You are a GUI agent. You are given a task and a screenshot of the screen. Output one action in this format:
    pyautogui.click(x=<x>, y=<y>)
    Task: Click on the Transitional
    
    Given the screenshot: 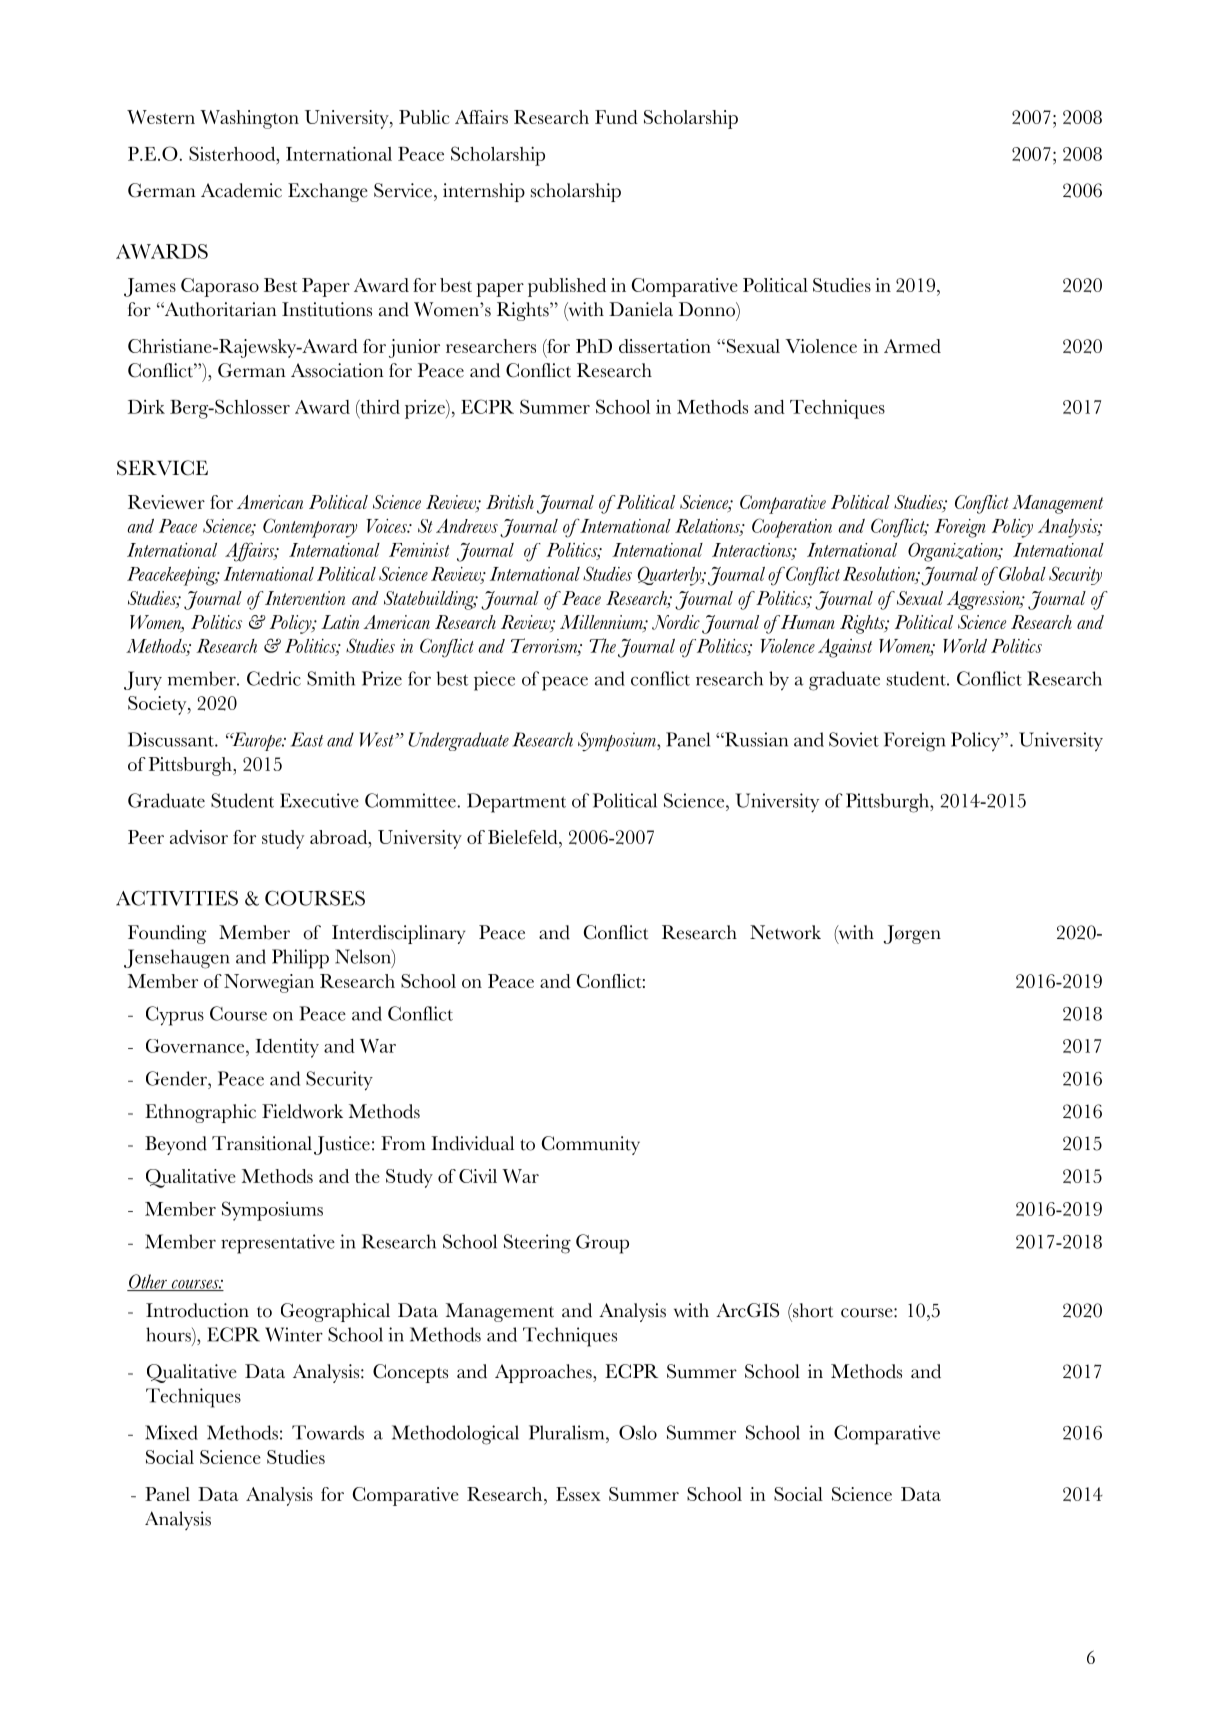 What is the action you would take?
    pyautogui.click(x=262, y=1143)
